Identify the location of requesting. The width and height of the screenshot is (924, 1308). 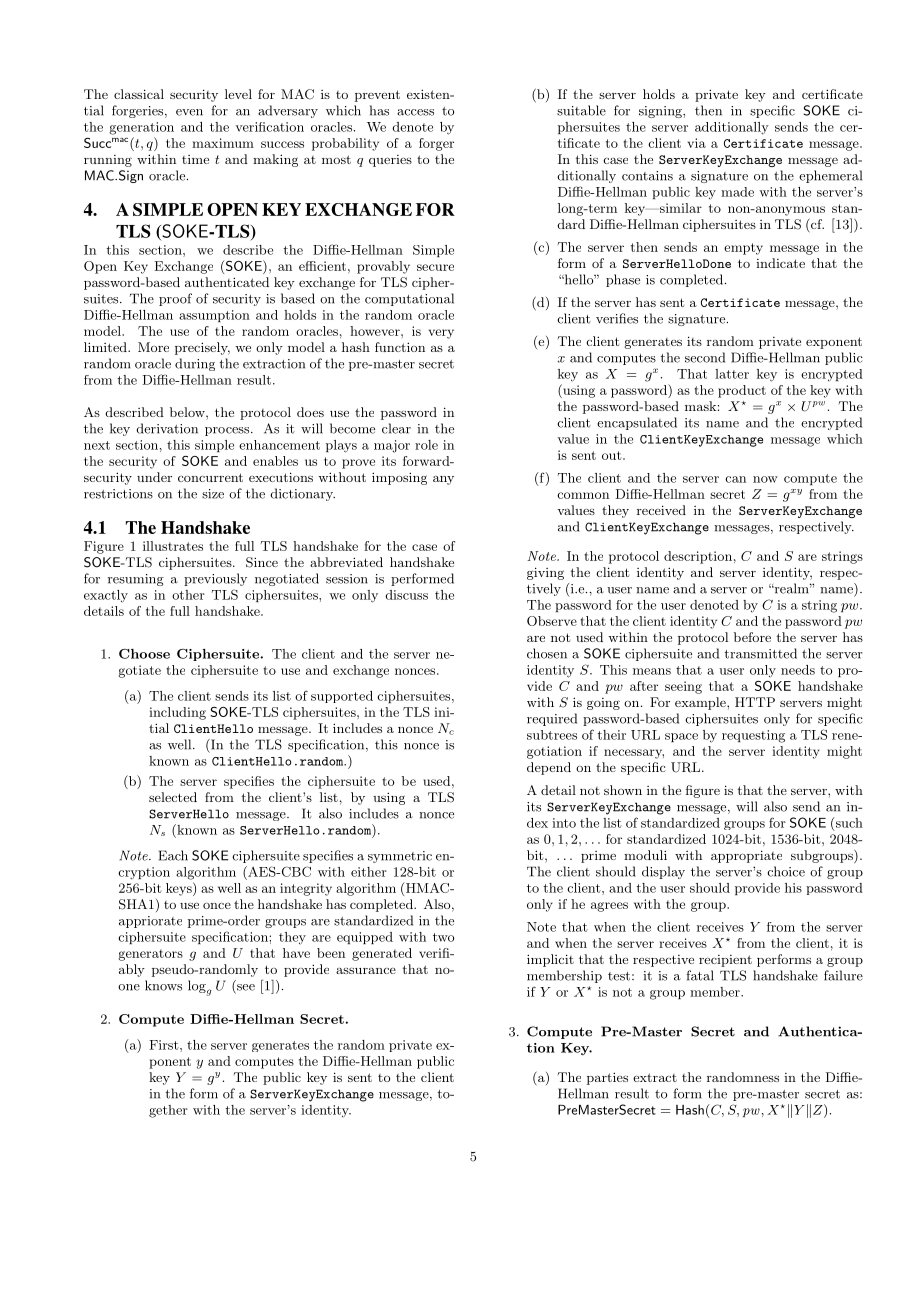
(753, 736).
